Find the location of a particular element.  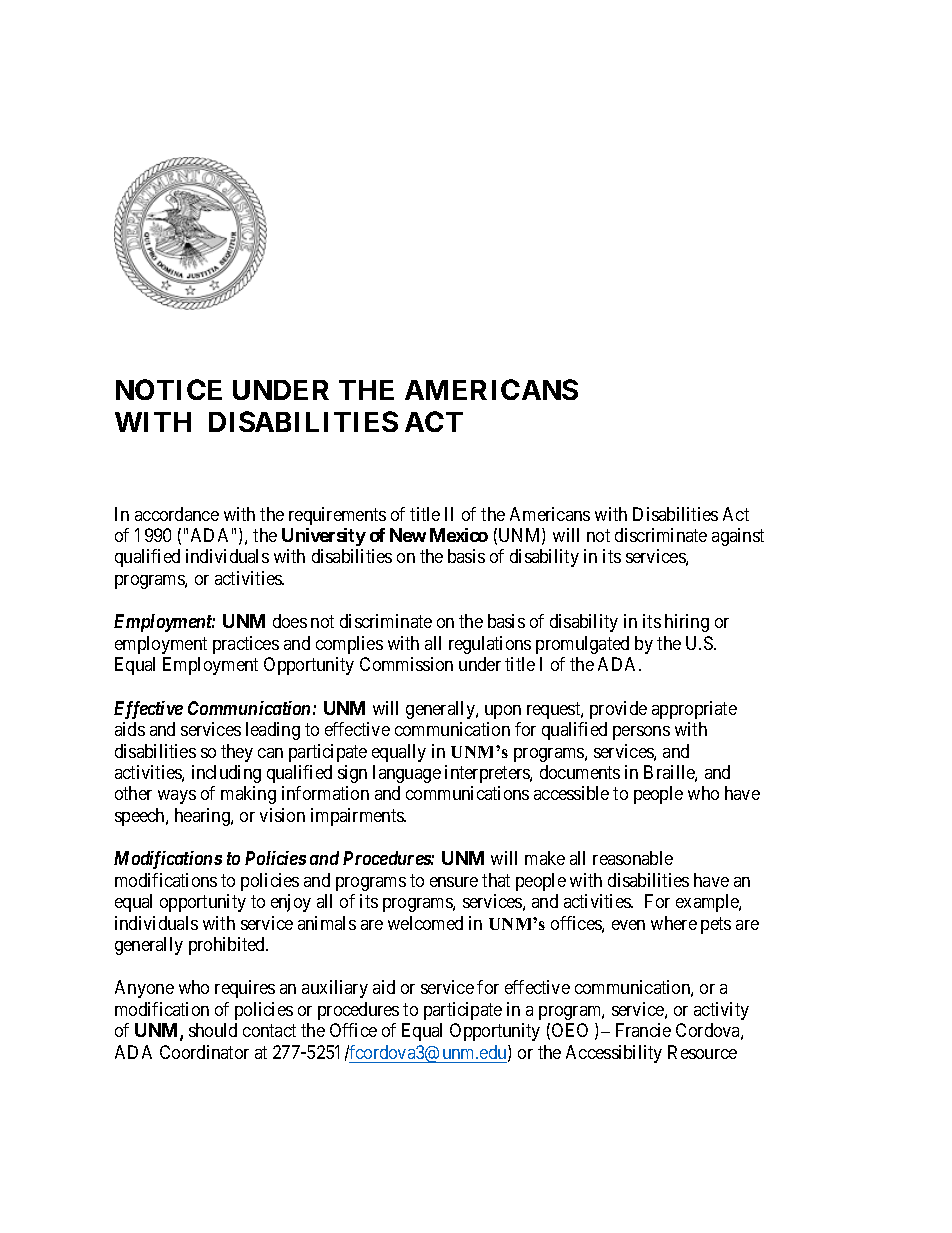

persons is located at coordinates (641, 733).
